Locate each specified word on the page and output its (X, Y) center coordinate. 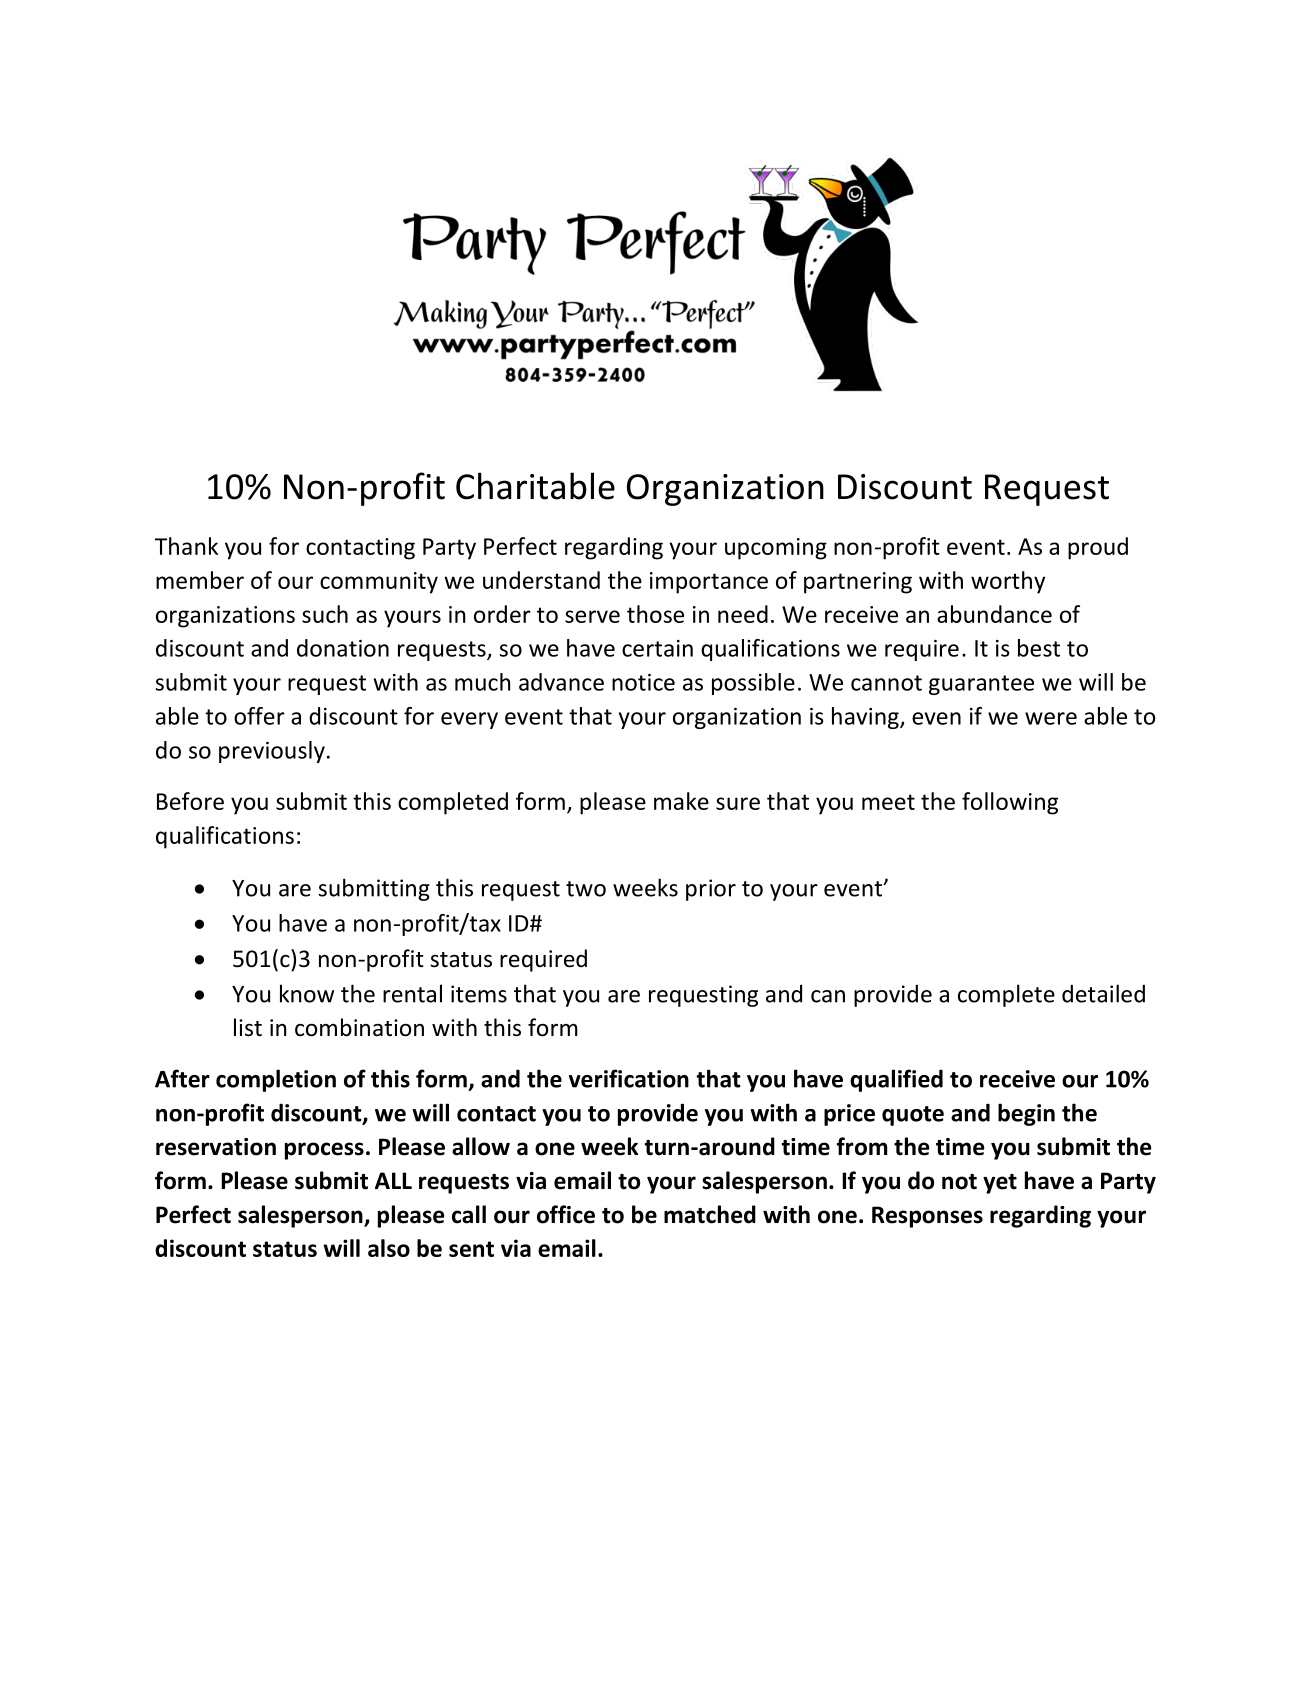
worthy (1008, 582)
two (586, 889)
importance (709, 583)
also (389, 1248)
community (379, 583)
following (1010, 803)
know (307, 993)
